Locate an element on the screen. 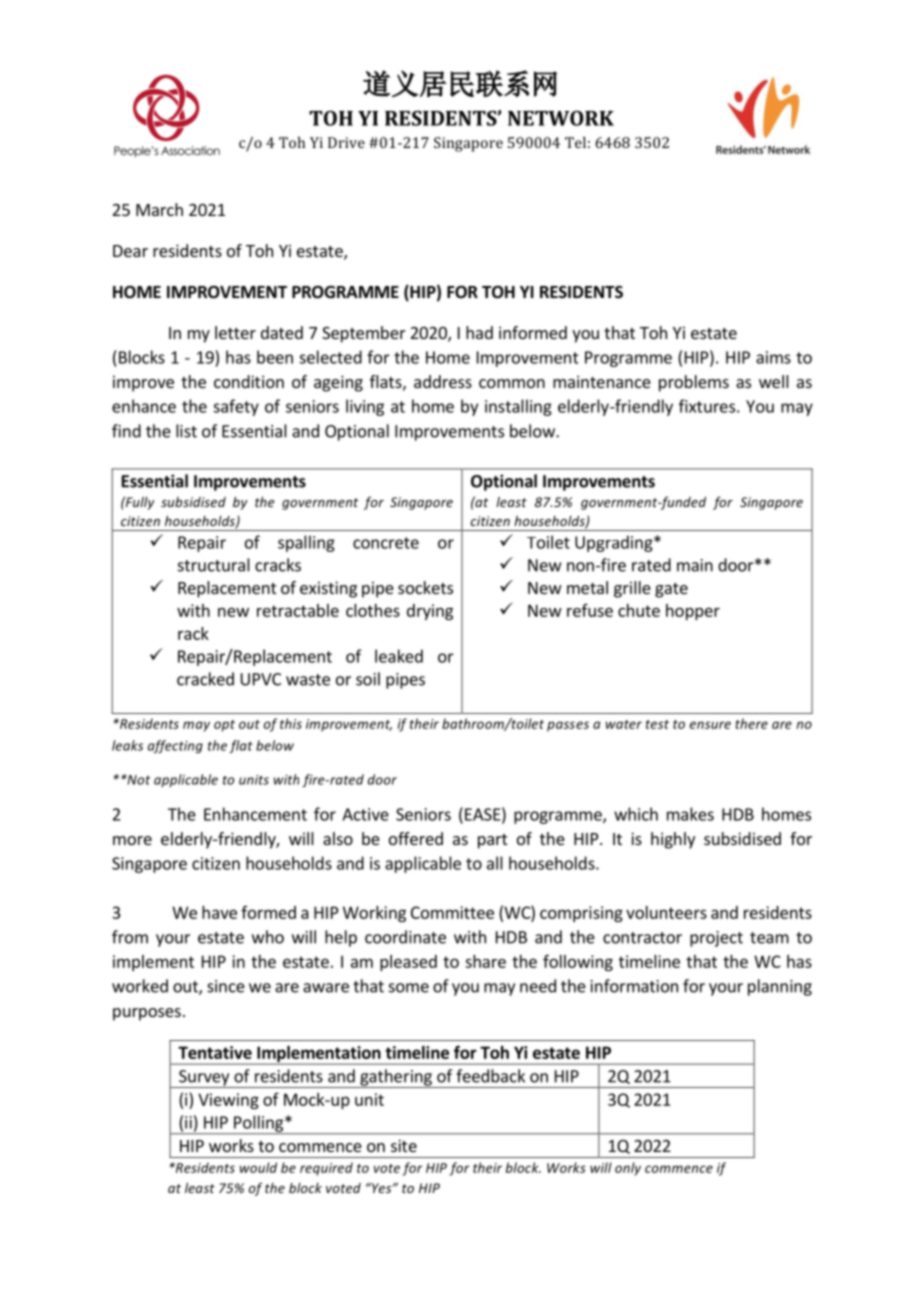 The width and height of the screenshot is (924, 1308). hopper is located at coordinates (693, 612).
